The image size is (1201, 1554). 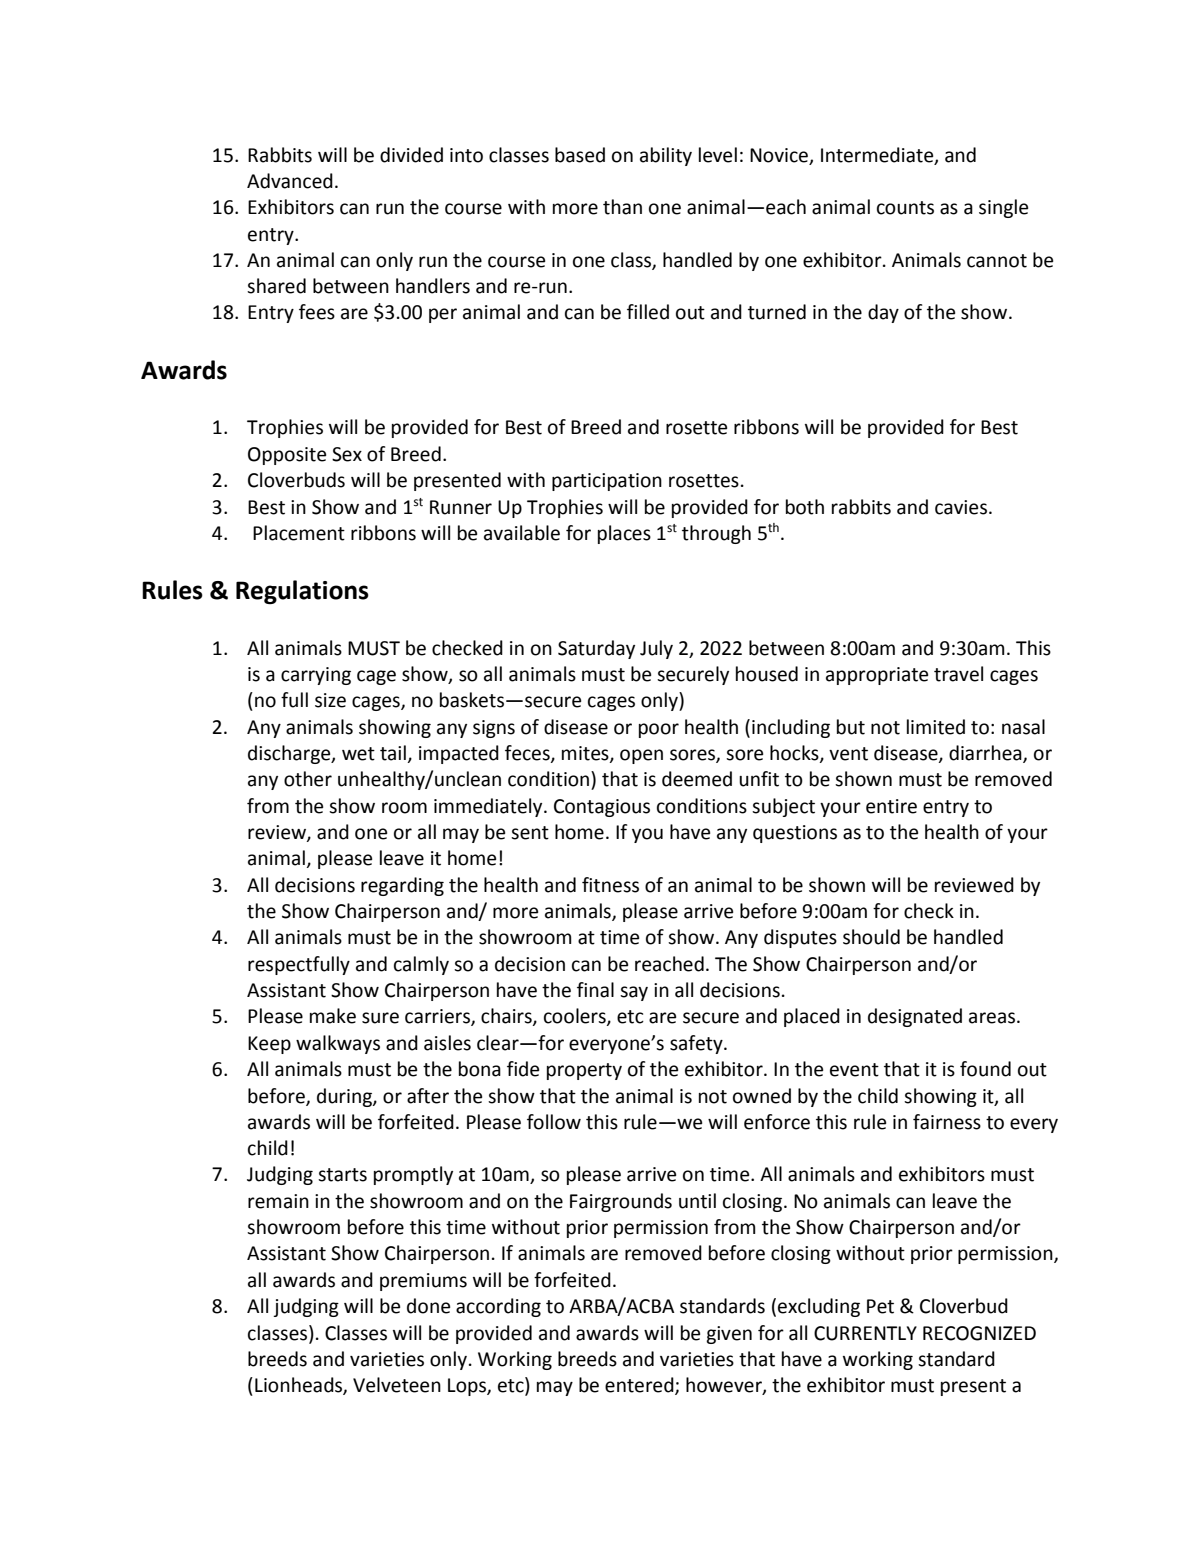 I want to click on than, so click(x=622, y=207).
